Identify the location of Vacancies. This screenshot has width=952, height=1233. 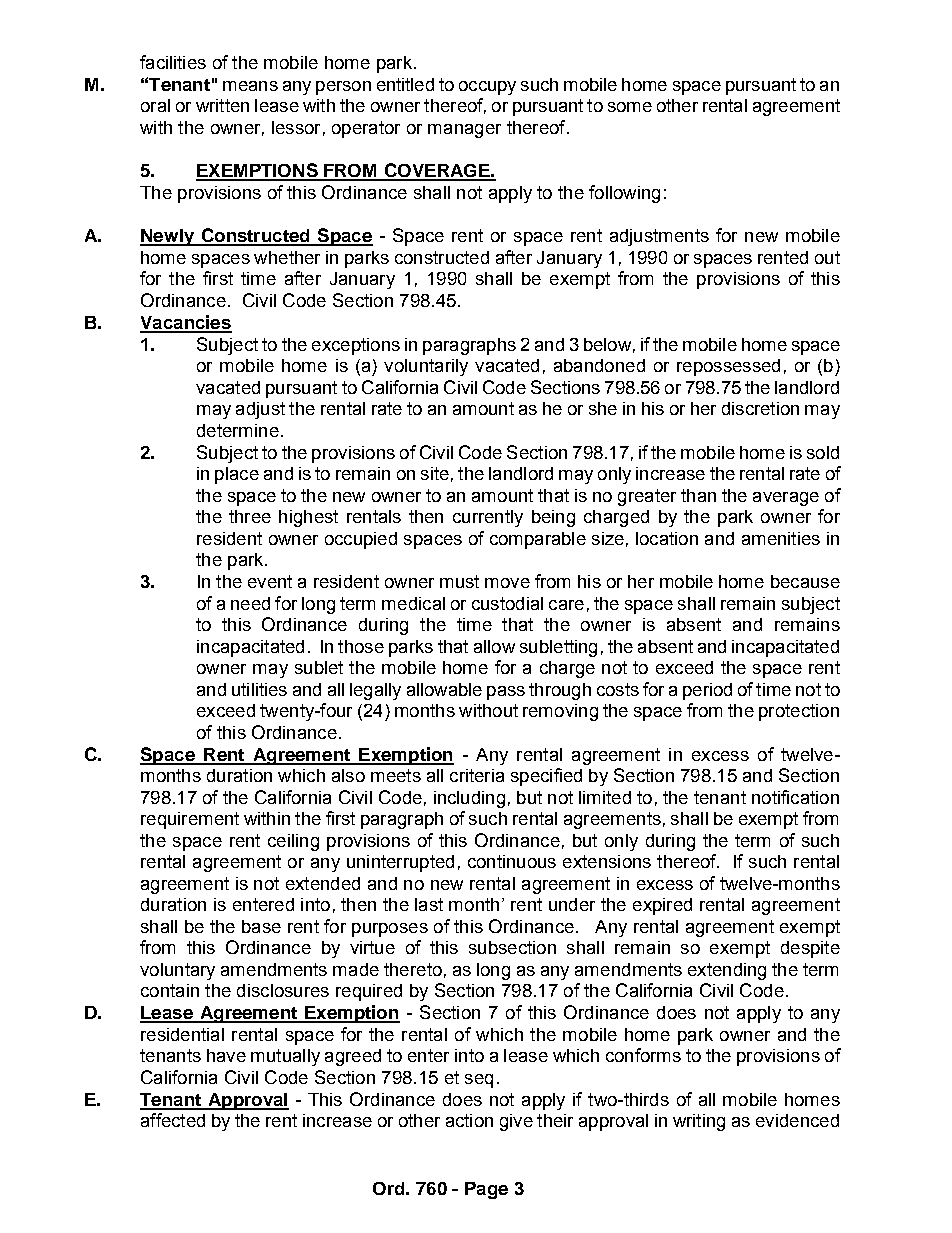
(186, 323).
